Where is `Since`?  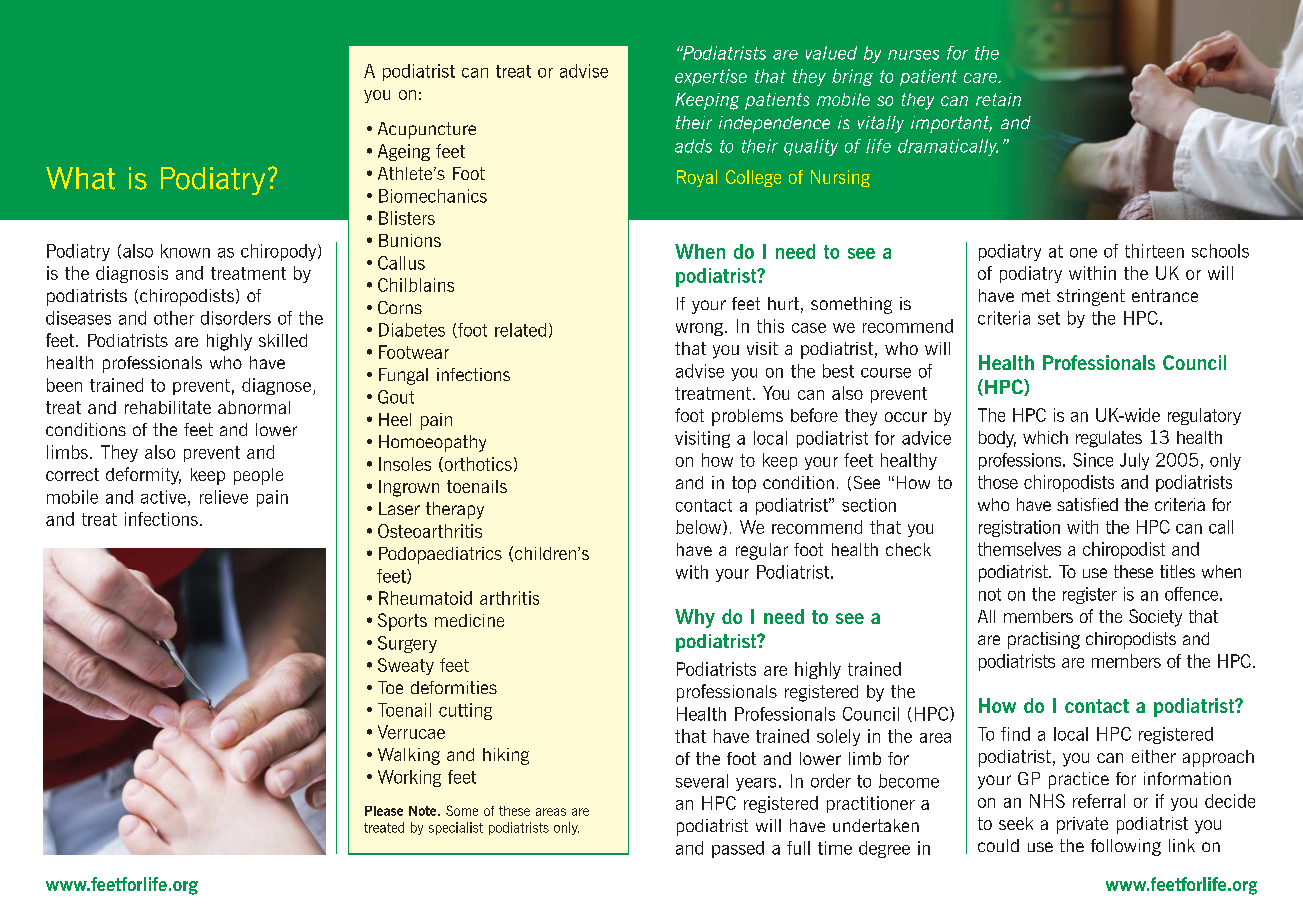 Since is located at coordinates (1093, 460).
